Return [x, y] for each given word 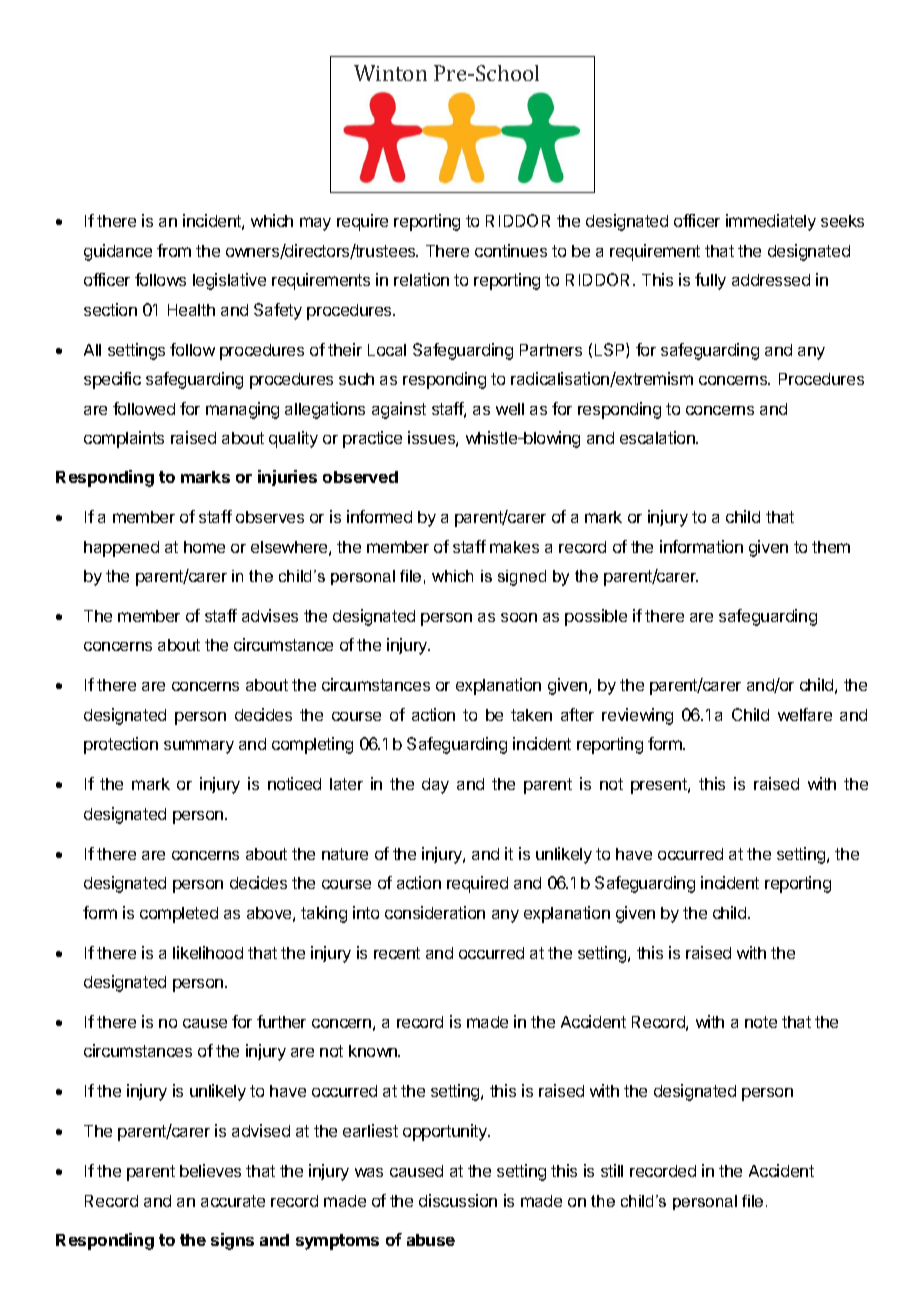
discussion [458, 1200]
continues [511, 250]
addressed [771, 280]
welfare [805, 714]
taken [531, 715]
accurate [233, 1201]
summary [199, 747]
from [174, 250]
